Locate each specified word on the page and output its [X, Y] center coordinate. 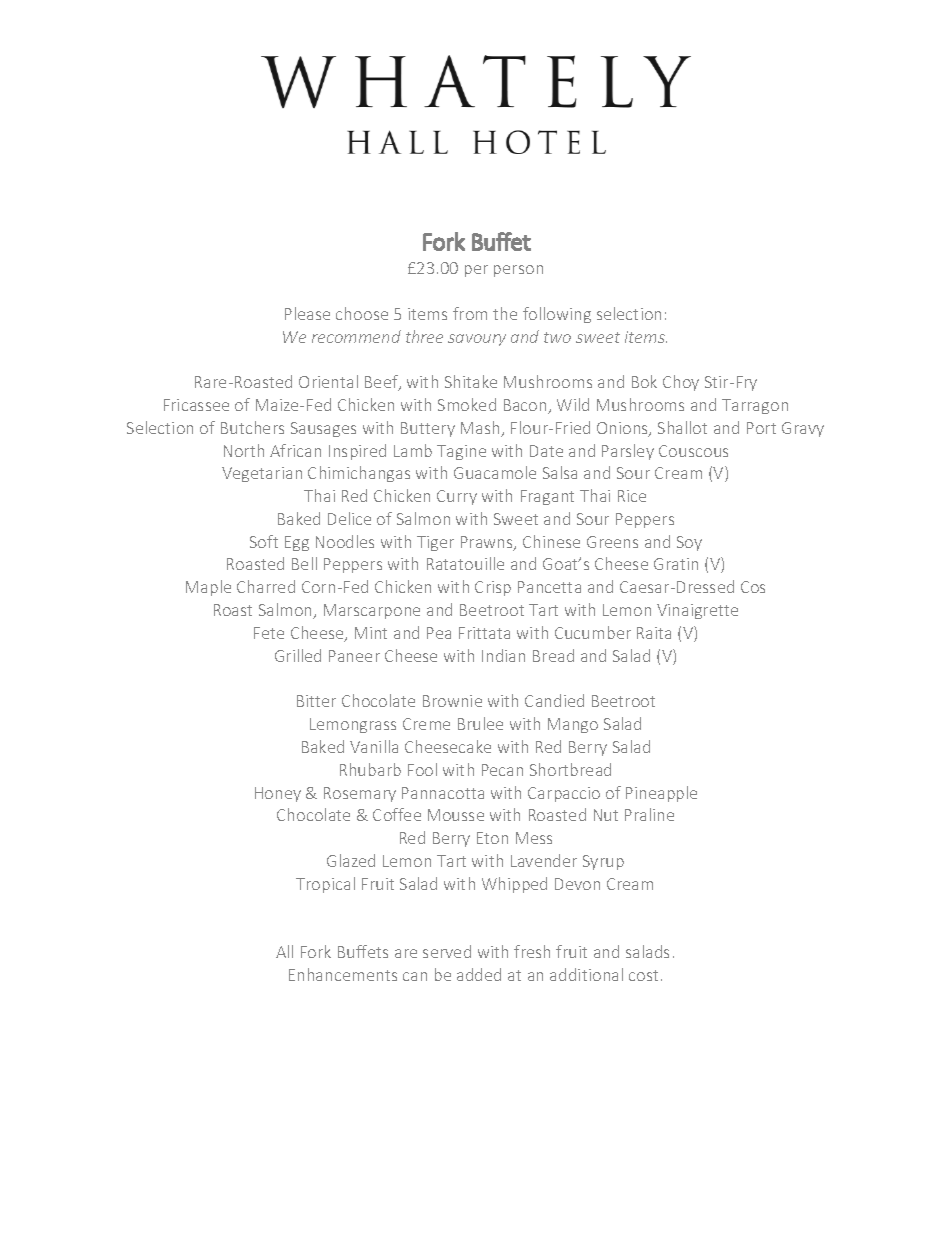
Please [307, 313]
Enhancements [343, 974]
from [470, 313]
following [557, 315]
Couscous [693, 451]
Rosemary [360, 794]
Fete [269, 633]
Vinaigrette [697, 611]
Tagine [461, 452]
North [244, 450]
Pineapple [661, 794]
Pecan [502, 770]
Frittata [484, 633]
